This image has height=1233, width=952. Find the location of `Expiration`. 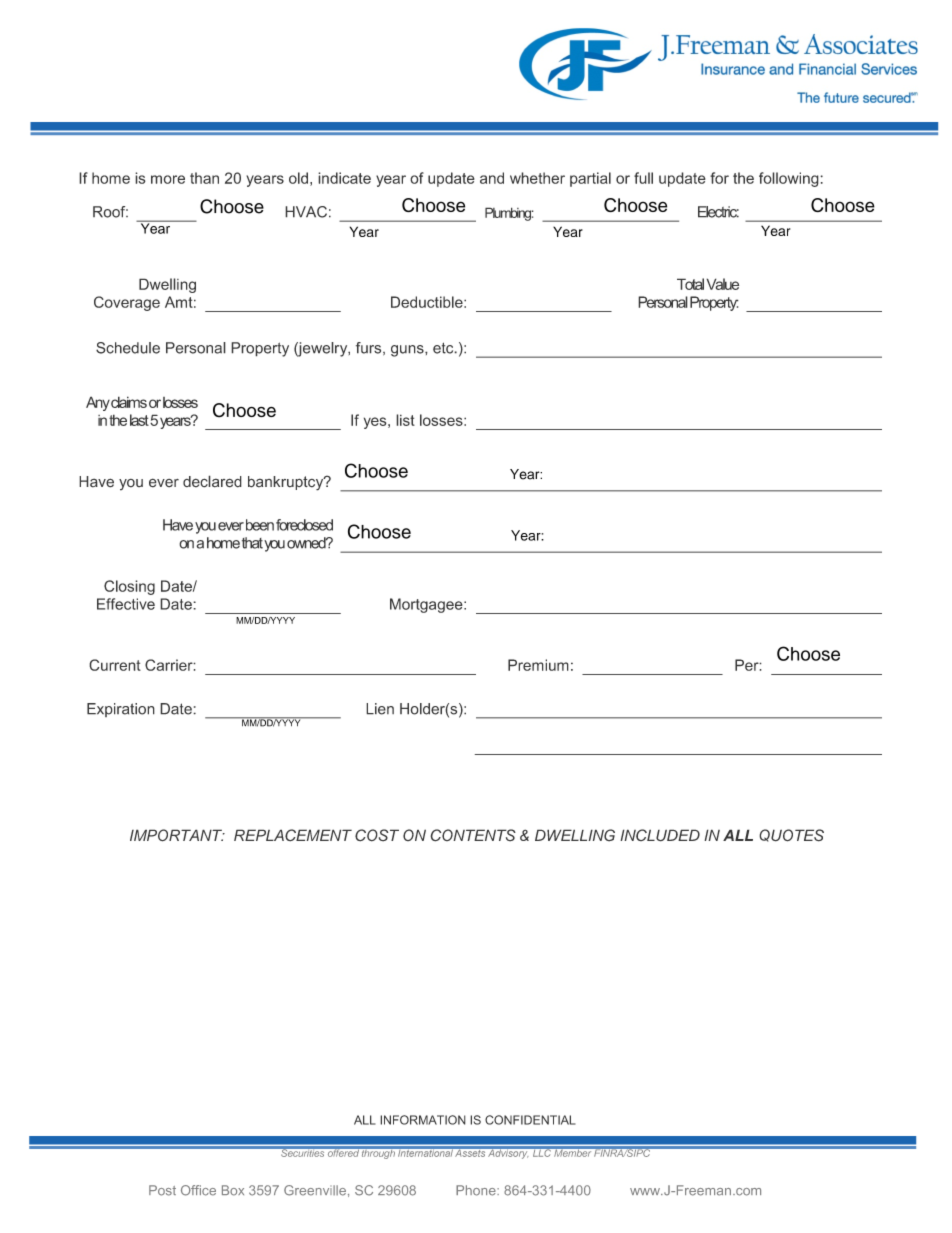

Expiration is located at coordinates (121, 710).
